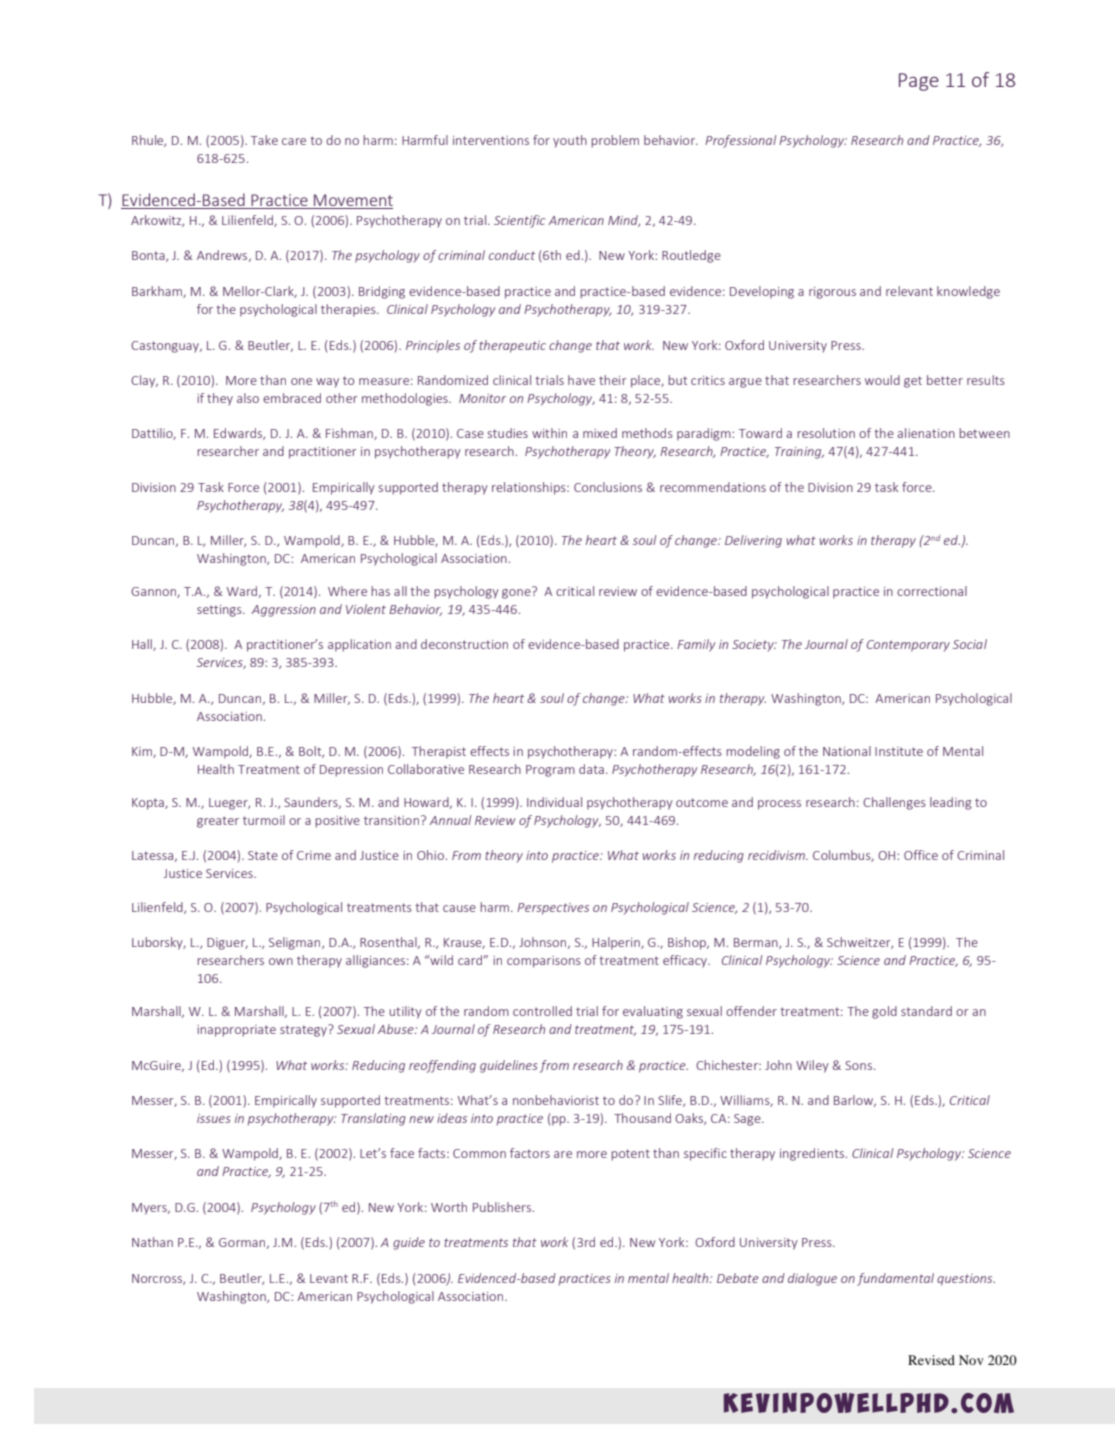 The height and width of the image is (1442, 1115). What do you see at coordinates (264, 140) in the image?
I see `Take` at bounding box center [264, 140].
